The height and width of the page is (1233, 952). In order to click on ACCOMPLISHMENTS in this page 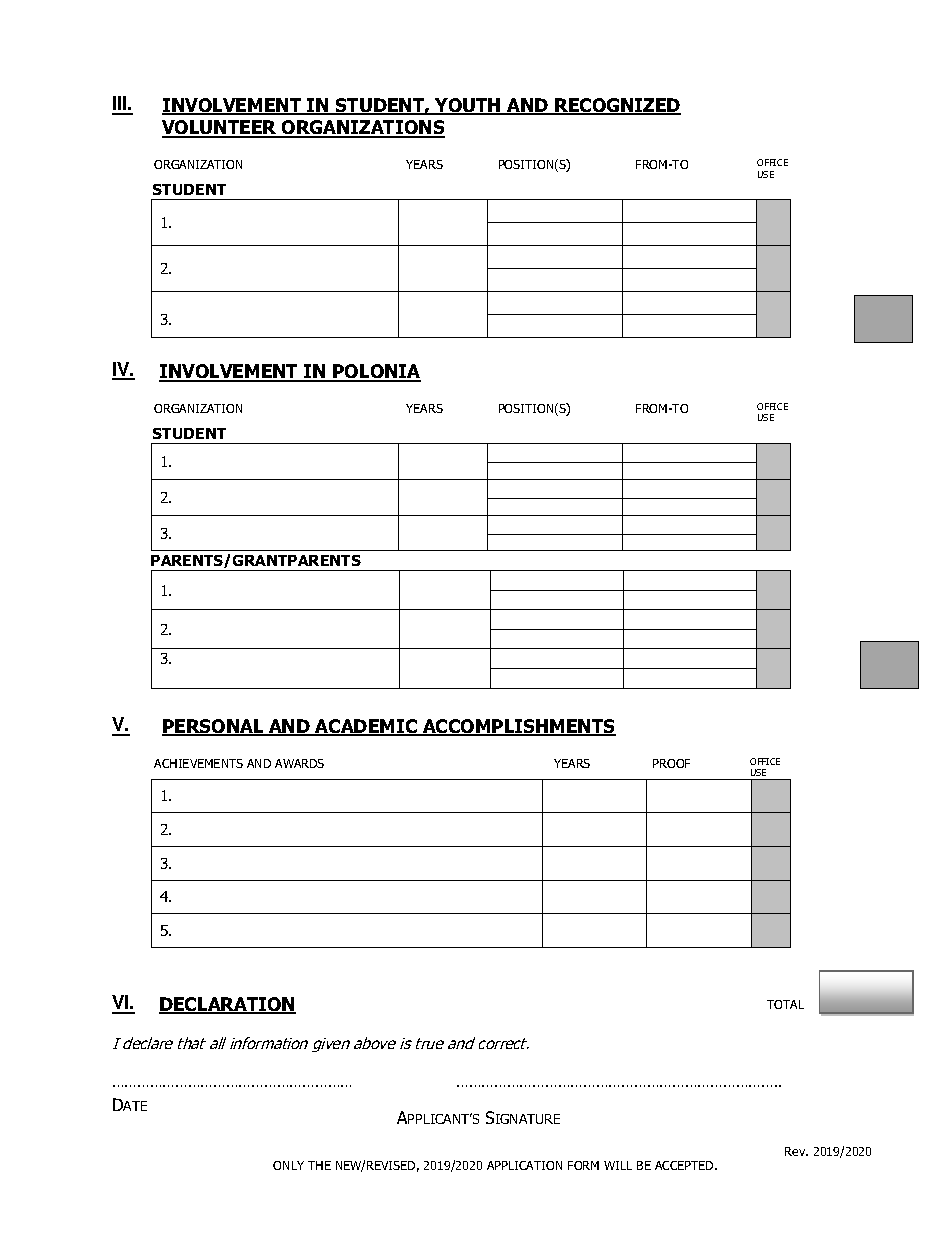, I will do `click(518, 727)`.
